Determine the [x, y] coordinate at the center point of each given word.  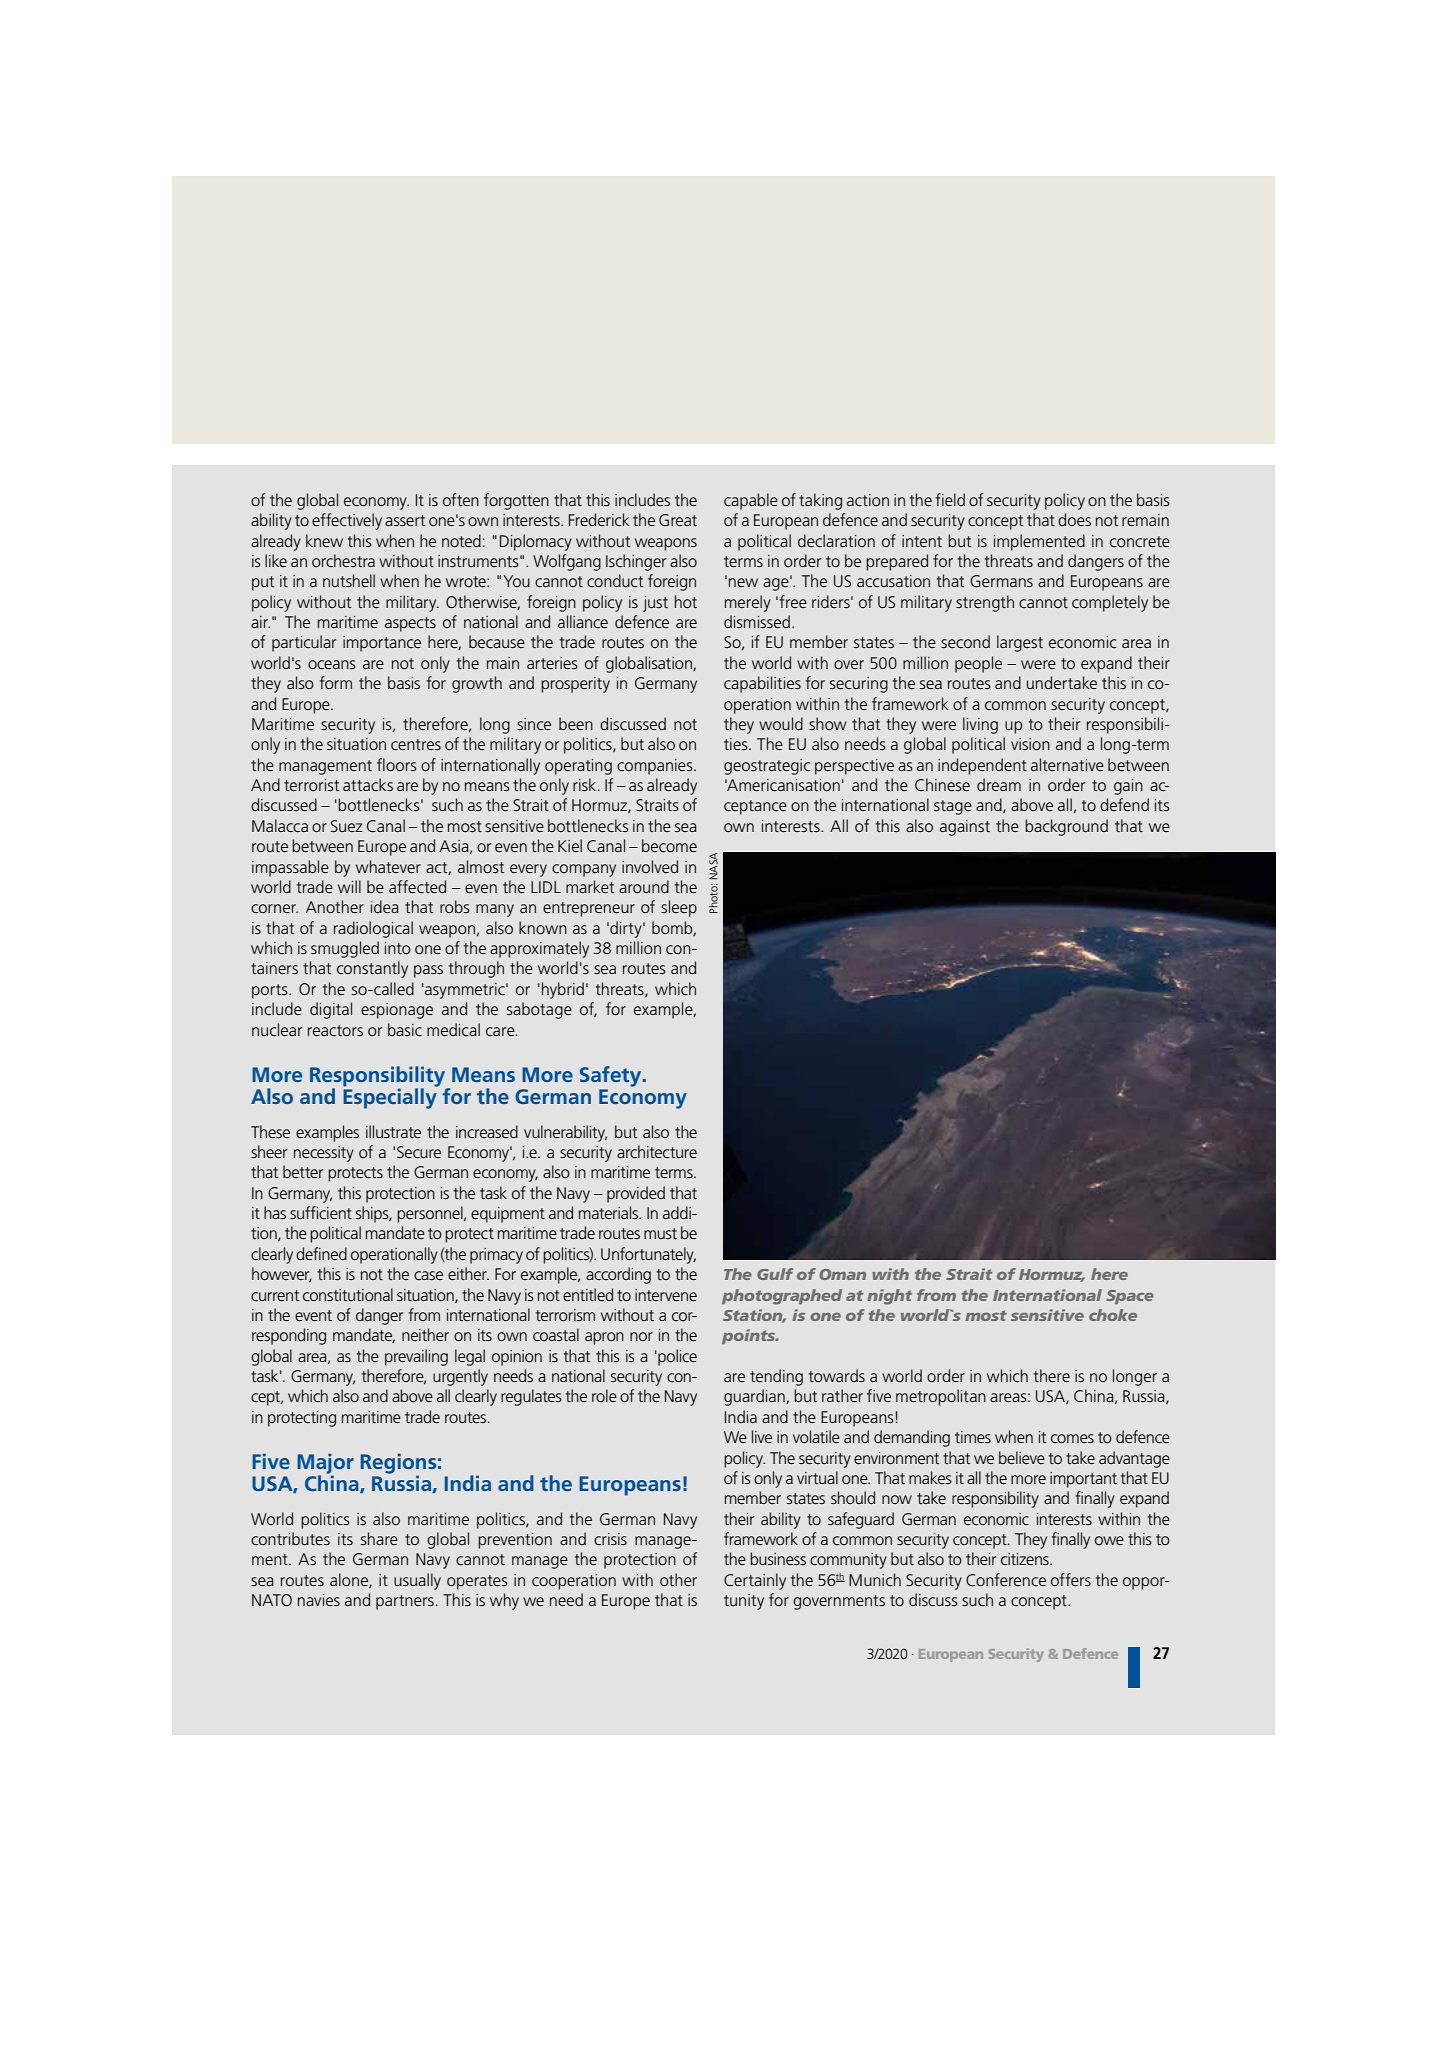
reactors [335, 1030]
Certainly [755, 1581]
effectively [347, 521]
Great [678, 520]
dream [999, 784]
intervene [666, 1295]
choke [1113, 1315]
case [428, 1275]
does [1074, 519]
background [1066, 827]
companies [656, 767]
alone [350, 1580]
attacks [368, 784]
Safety [612, 1076]
